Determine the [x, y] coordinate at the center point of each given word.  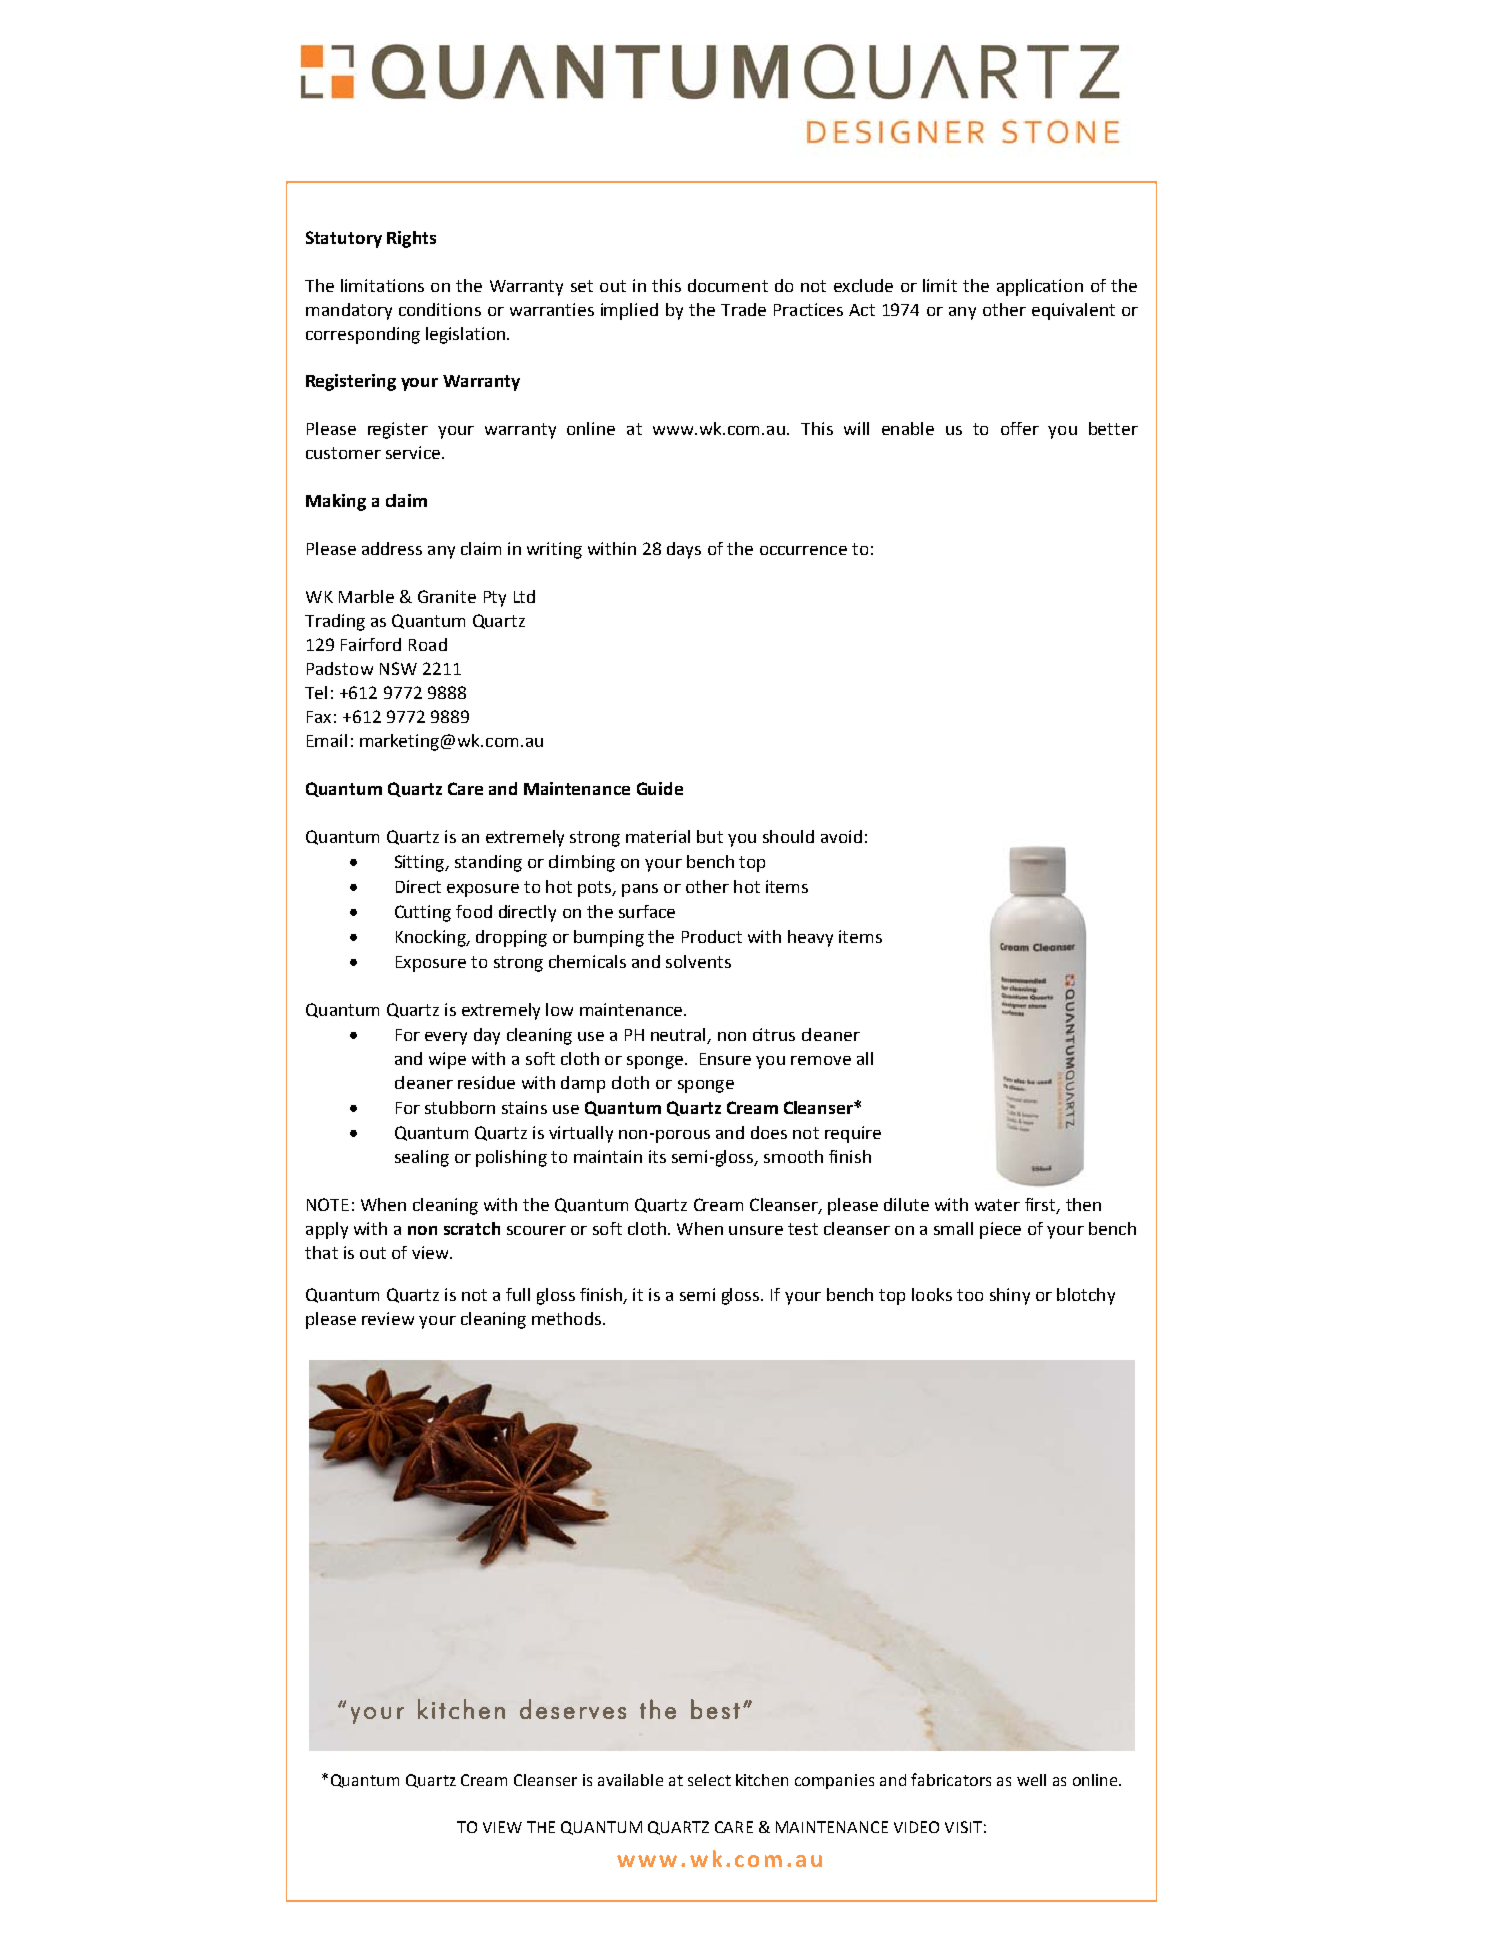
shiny [1010, 1296]
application [1040, 287]
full [518, 1294]
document [728, 285]
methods [566, 1318]
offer [1020, 428]
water [997, 1205]
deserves [573, 1709]
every [446, 1038]
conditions [440, 309]
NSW [398, 668]
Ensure [725, 1059]
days [684, 550]
